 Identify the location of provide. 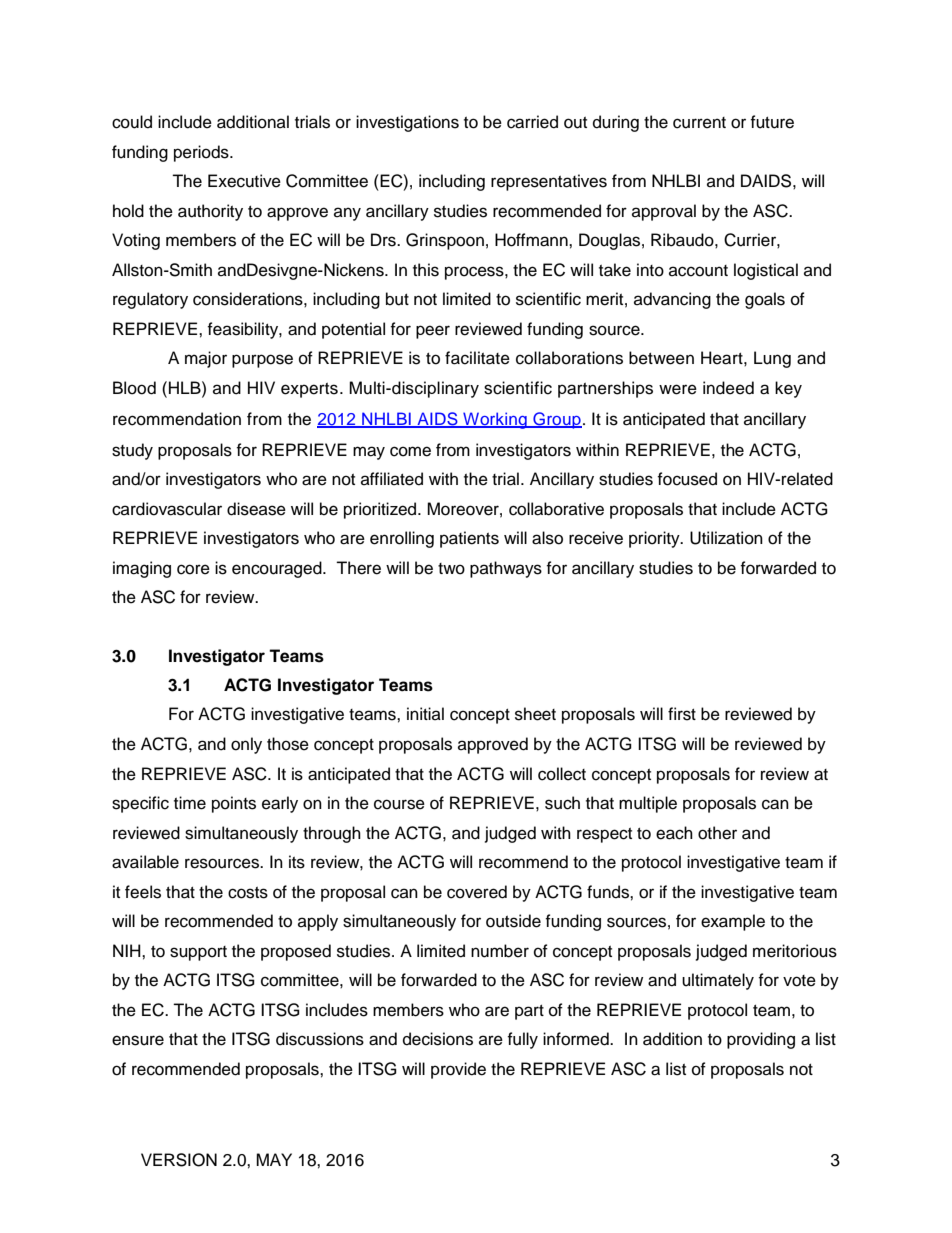
(458, 1070).
